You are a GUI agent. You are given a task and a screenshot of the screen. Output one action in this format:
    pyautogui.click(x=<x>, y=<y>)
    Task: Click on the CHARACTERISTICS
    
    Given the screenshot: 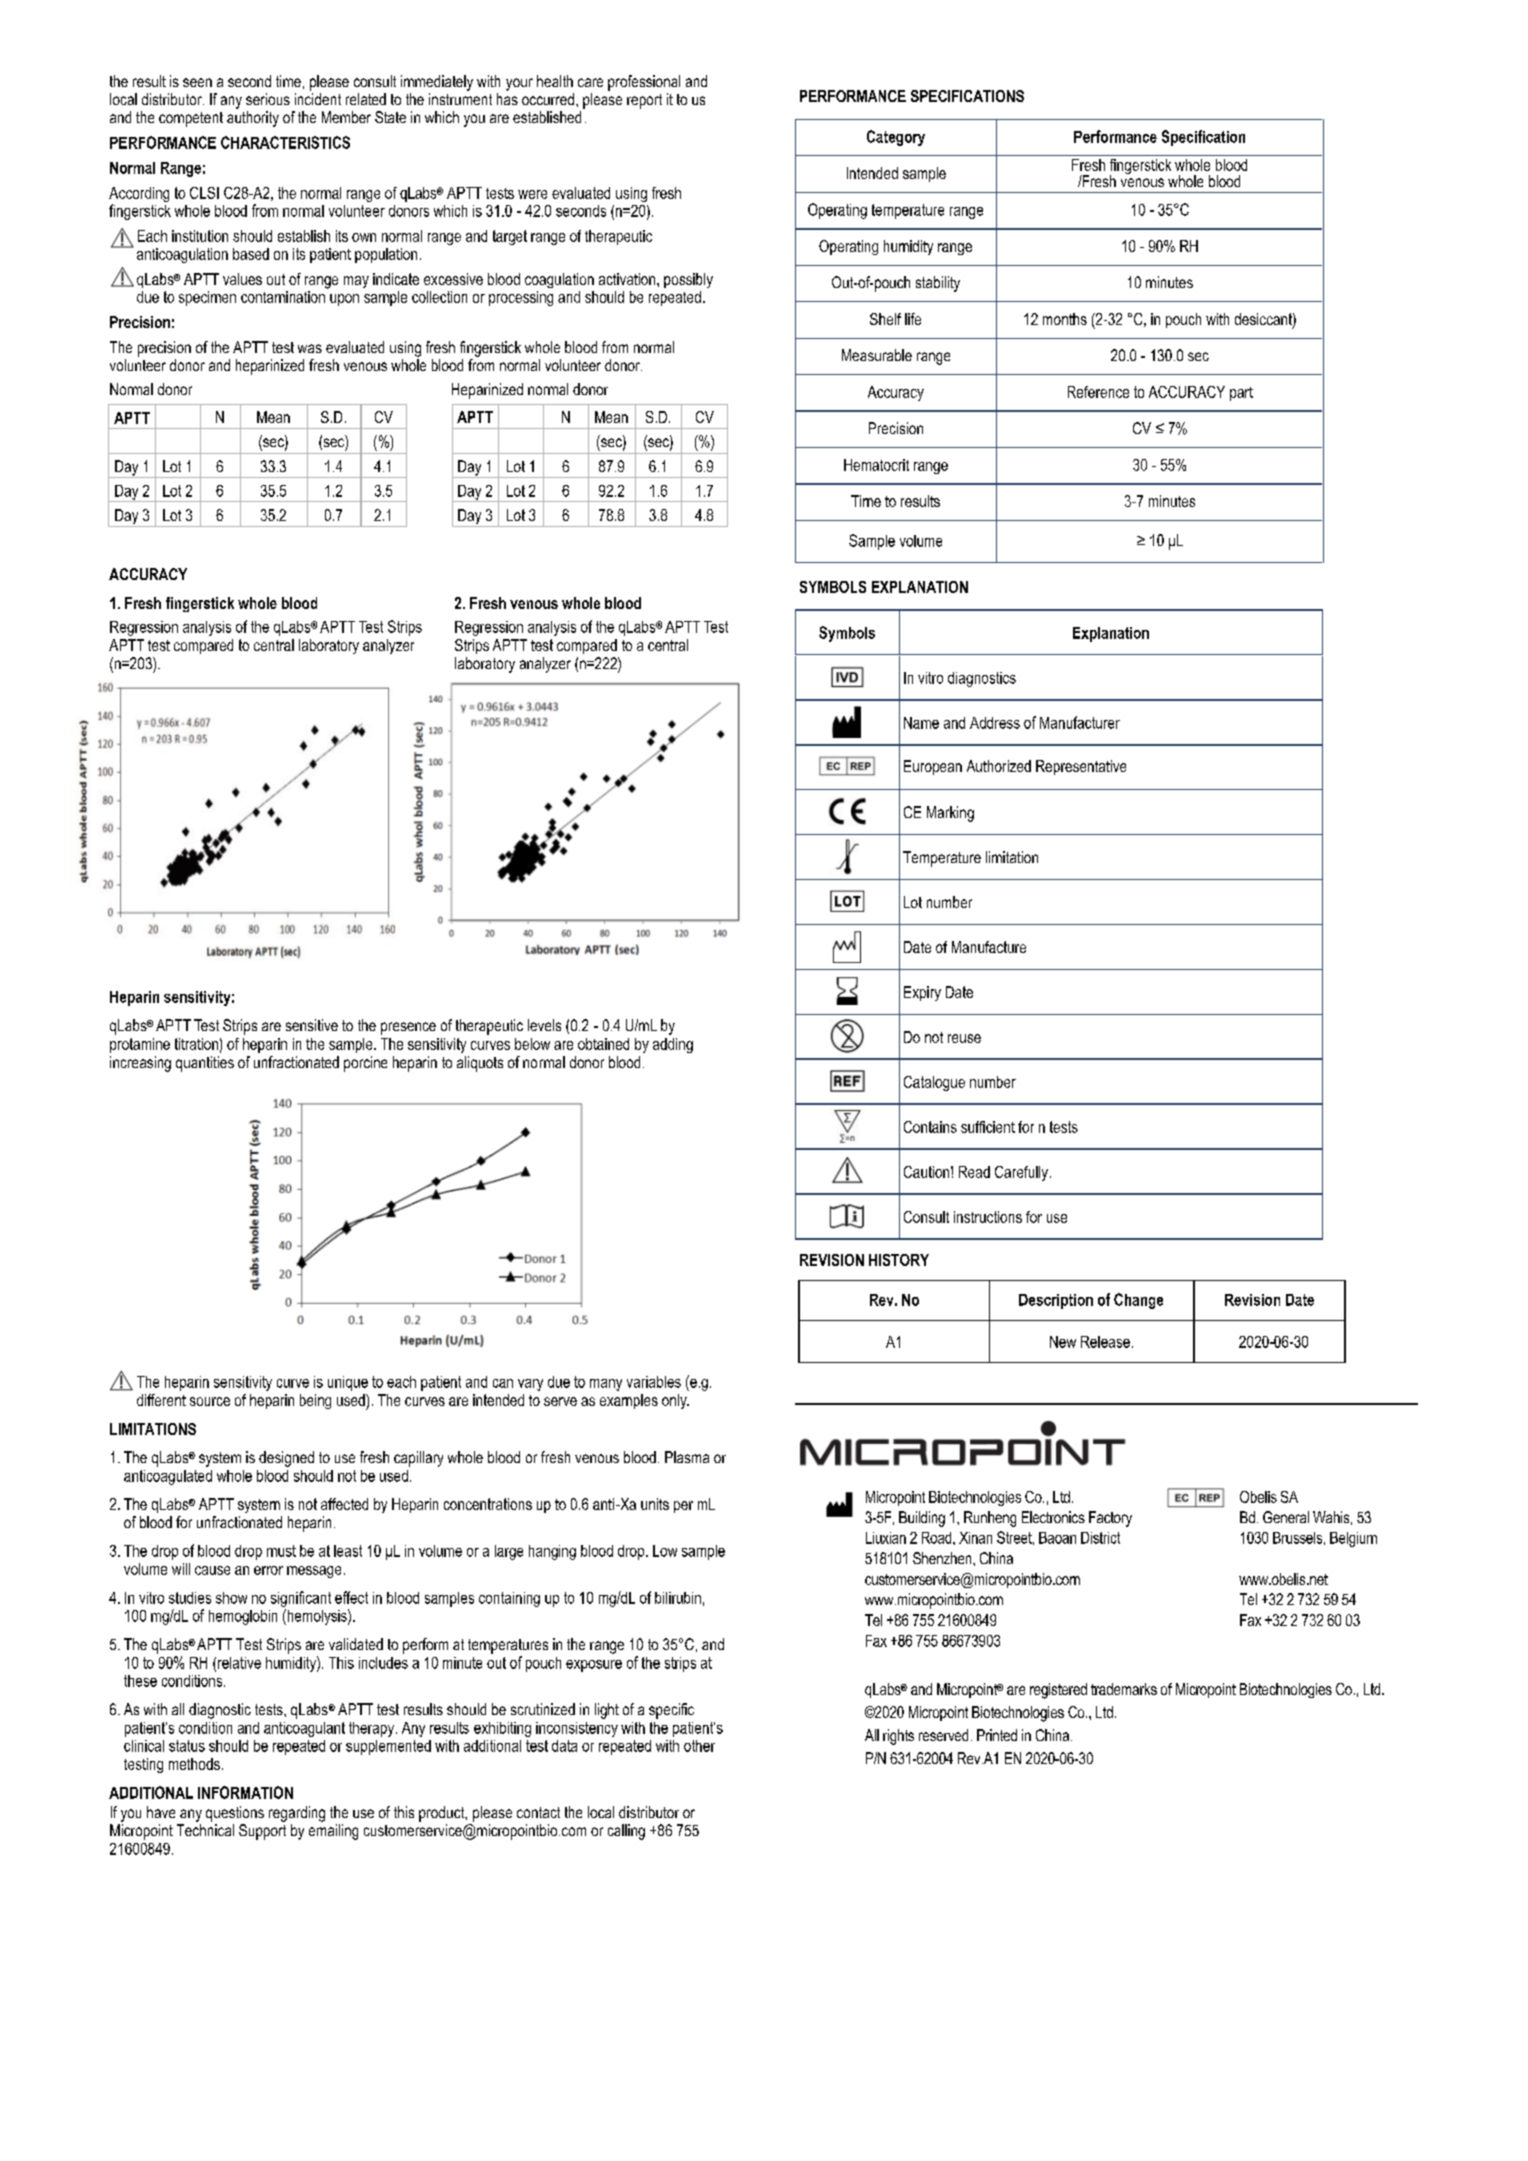 What is the action you would take?
    pyautogui.click(x=285, y=142)
